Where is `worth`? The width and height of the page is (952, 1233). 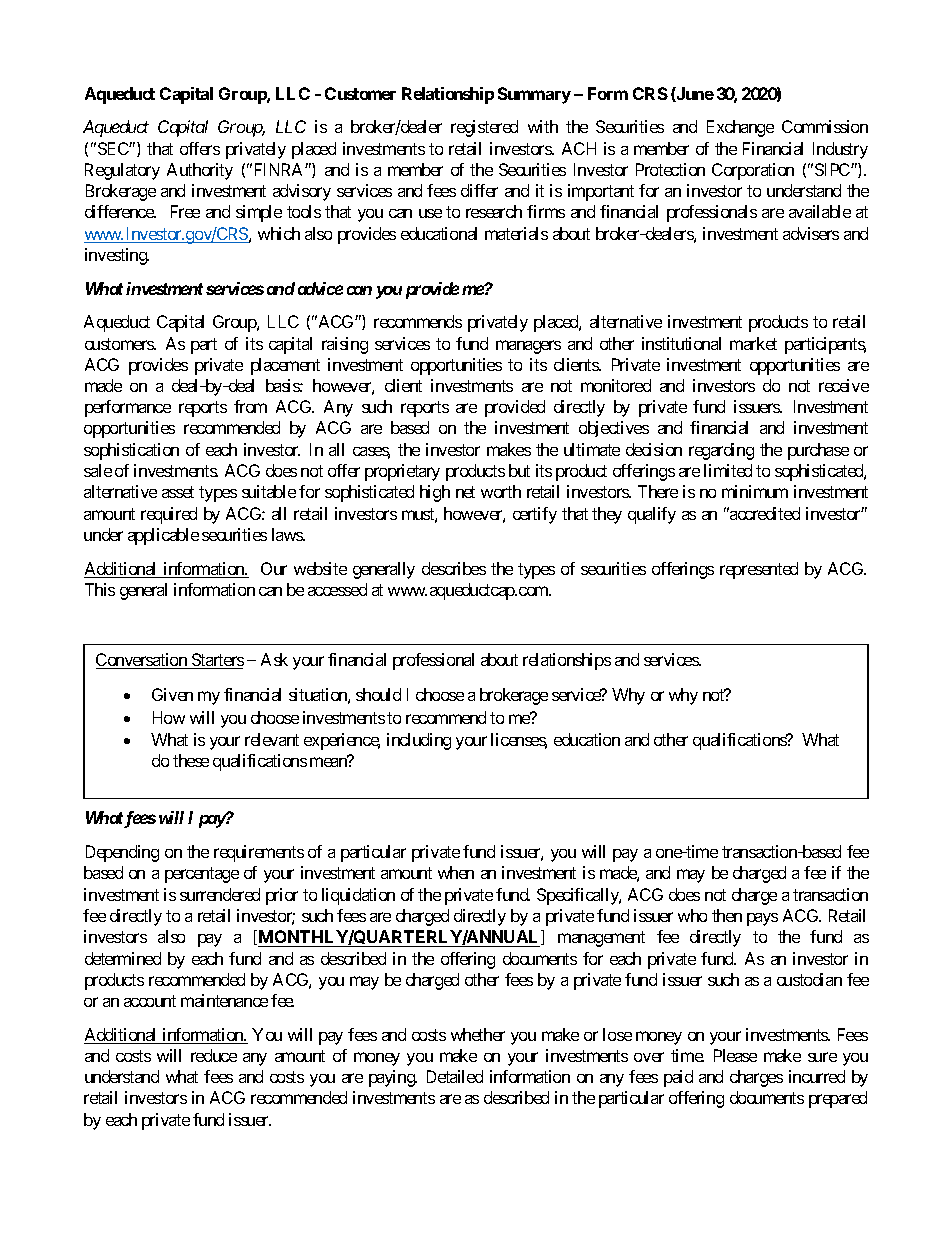
worth is located at coordinates (501, 491).
